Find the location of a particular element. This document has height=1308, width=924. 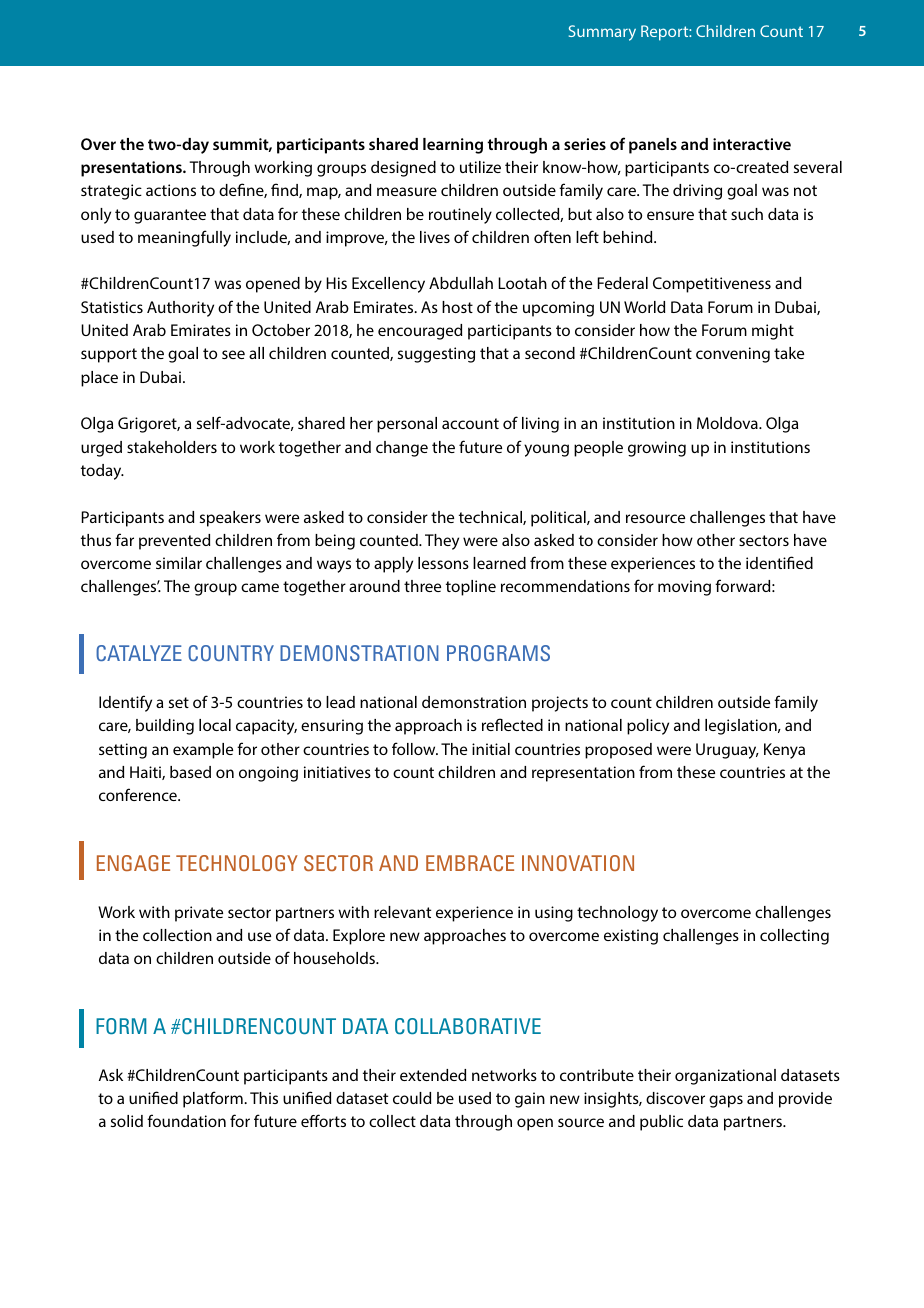

foundation is located at coordinates (186, 1120).
